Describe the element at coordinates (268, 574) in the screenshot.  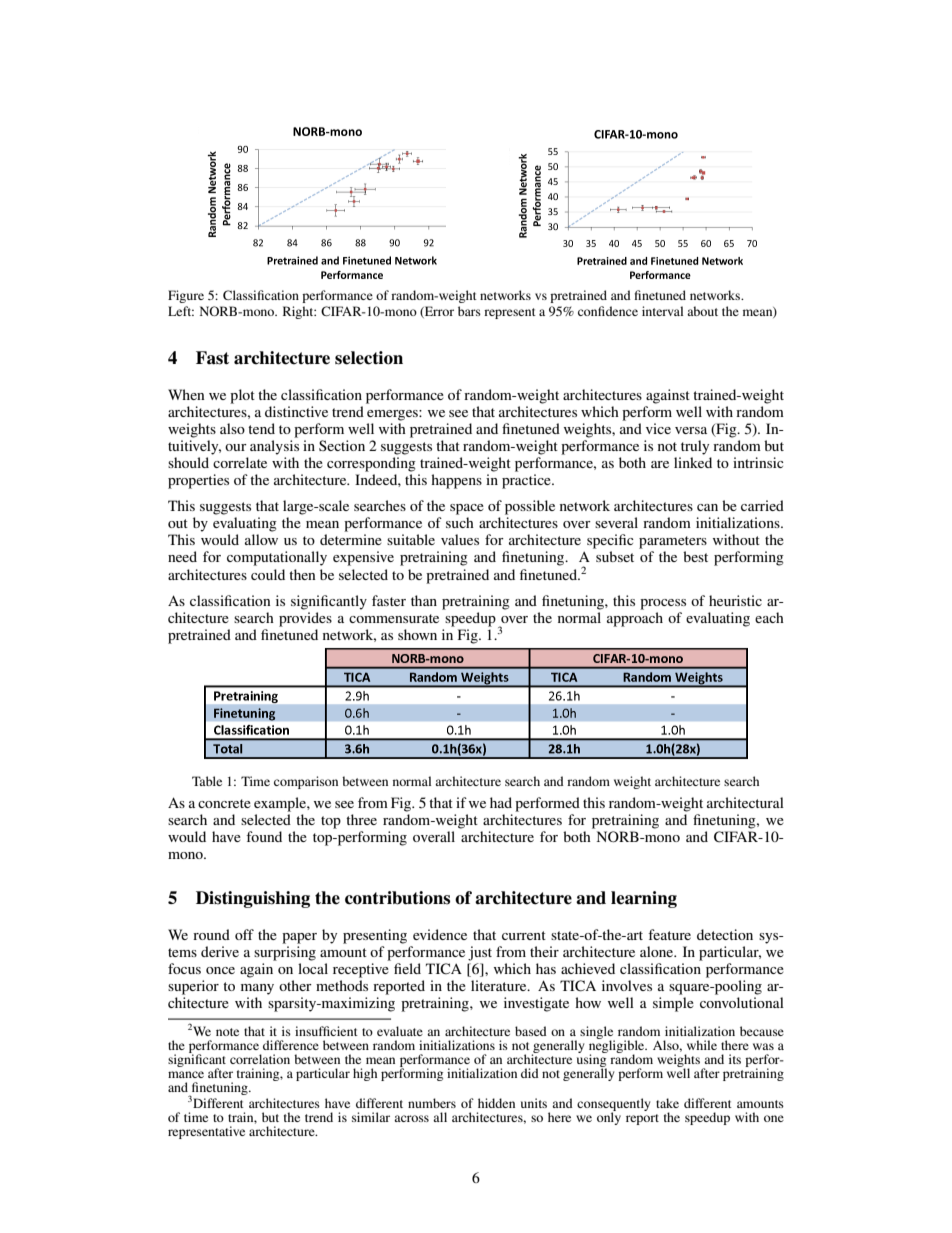
I see `could` at that location.
